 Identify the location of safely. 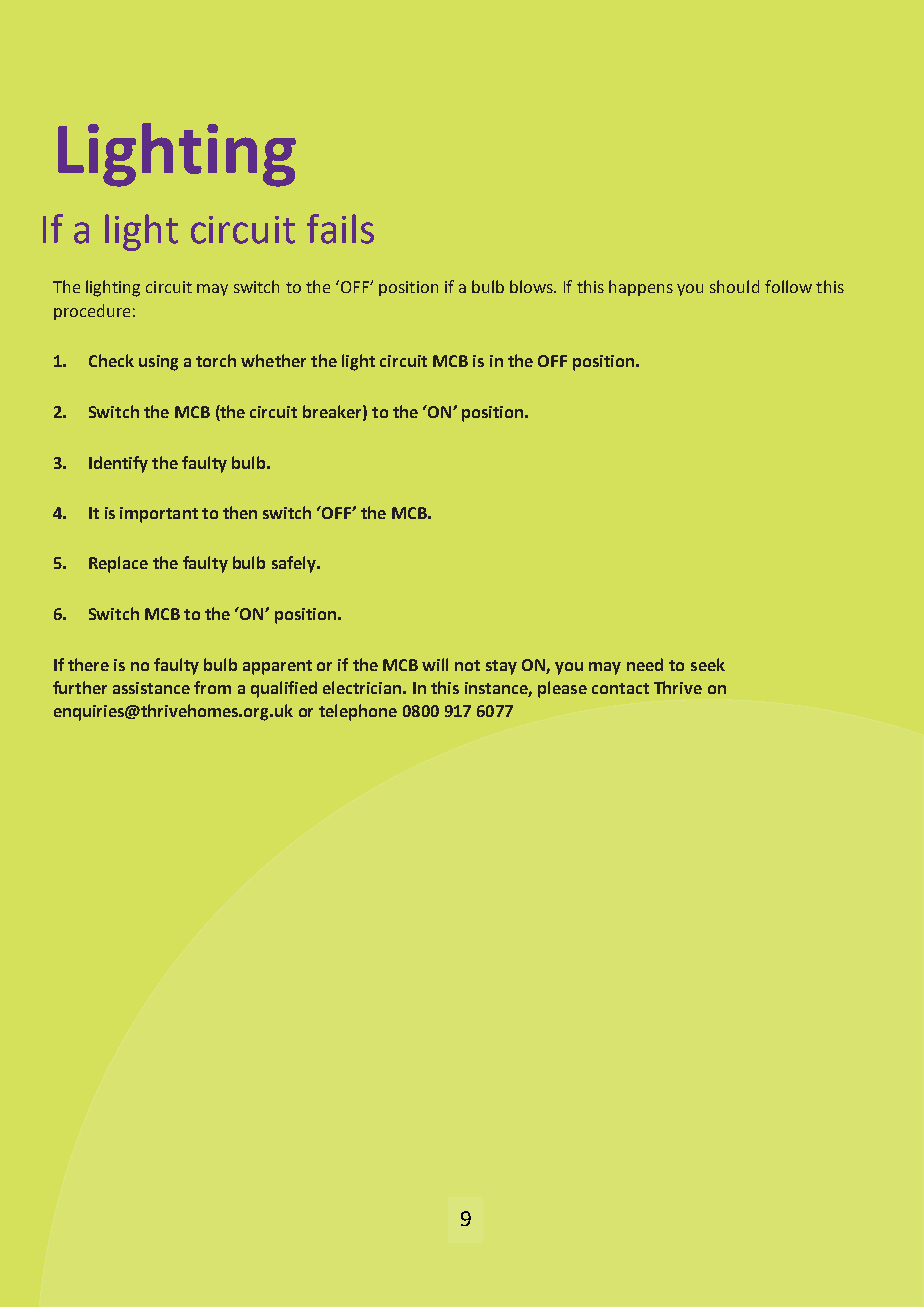
(295, 564).
